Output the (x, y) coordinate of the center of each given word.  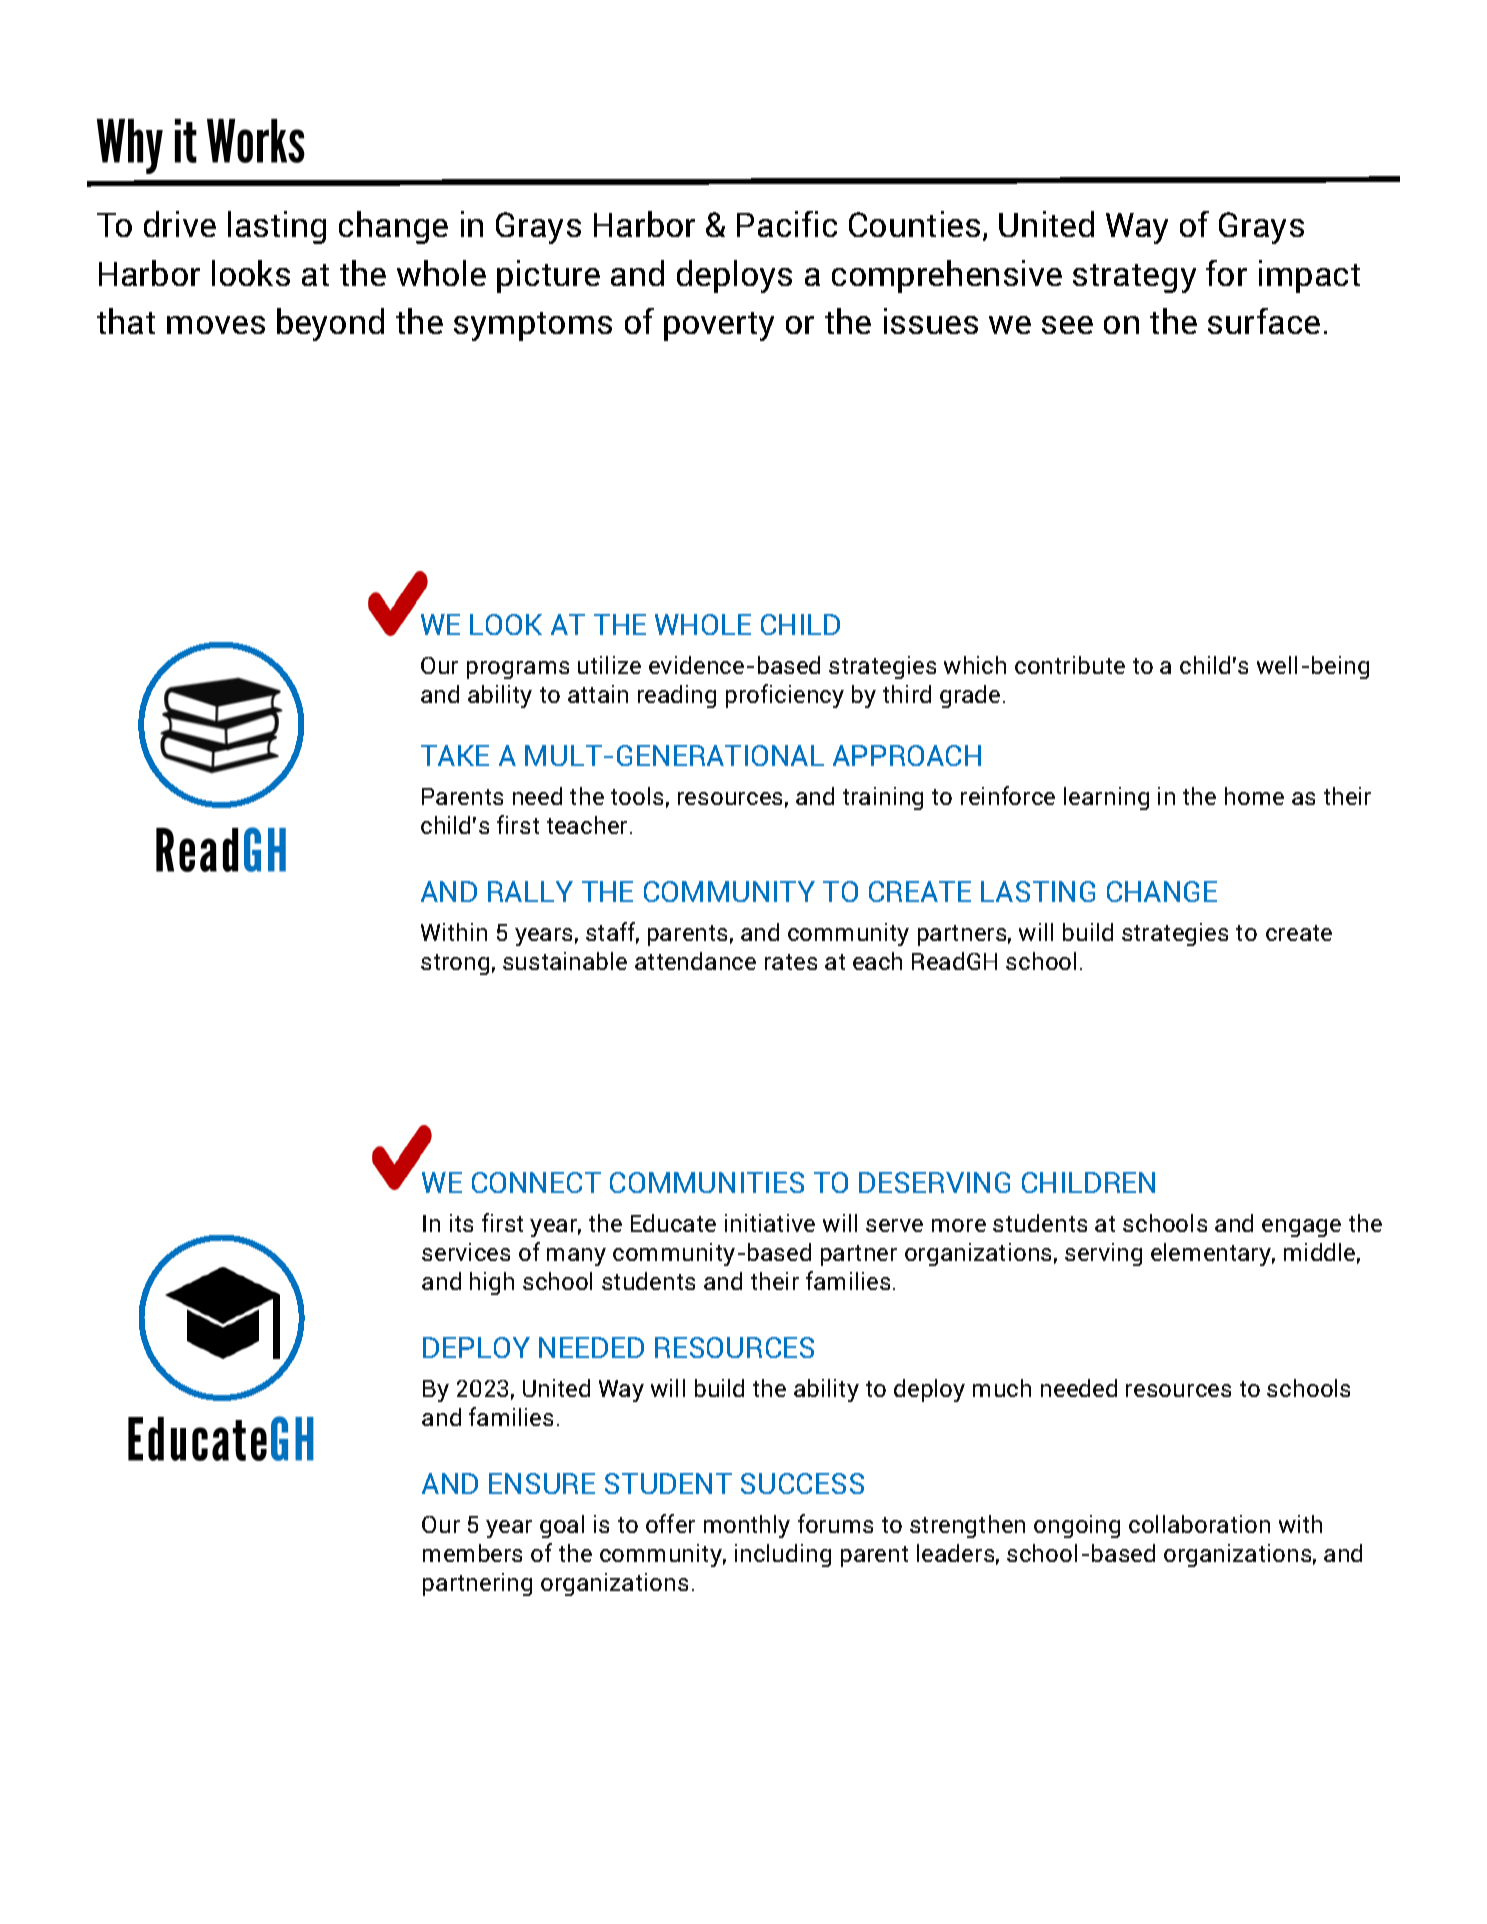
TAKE (455, 755)
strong (455, 964)
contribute (1070, 665)
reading (677, 696)
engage (1301, 1228)
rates (791, 962)
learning (1106, 798)
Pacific (787, 224)
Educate (673, 1223)
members (472, 1553)
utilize (609, 665)
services (466, 1252)
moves (216, 325)
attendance (695, 961)
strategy (1134, 278)
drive (180, 224)
